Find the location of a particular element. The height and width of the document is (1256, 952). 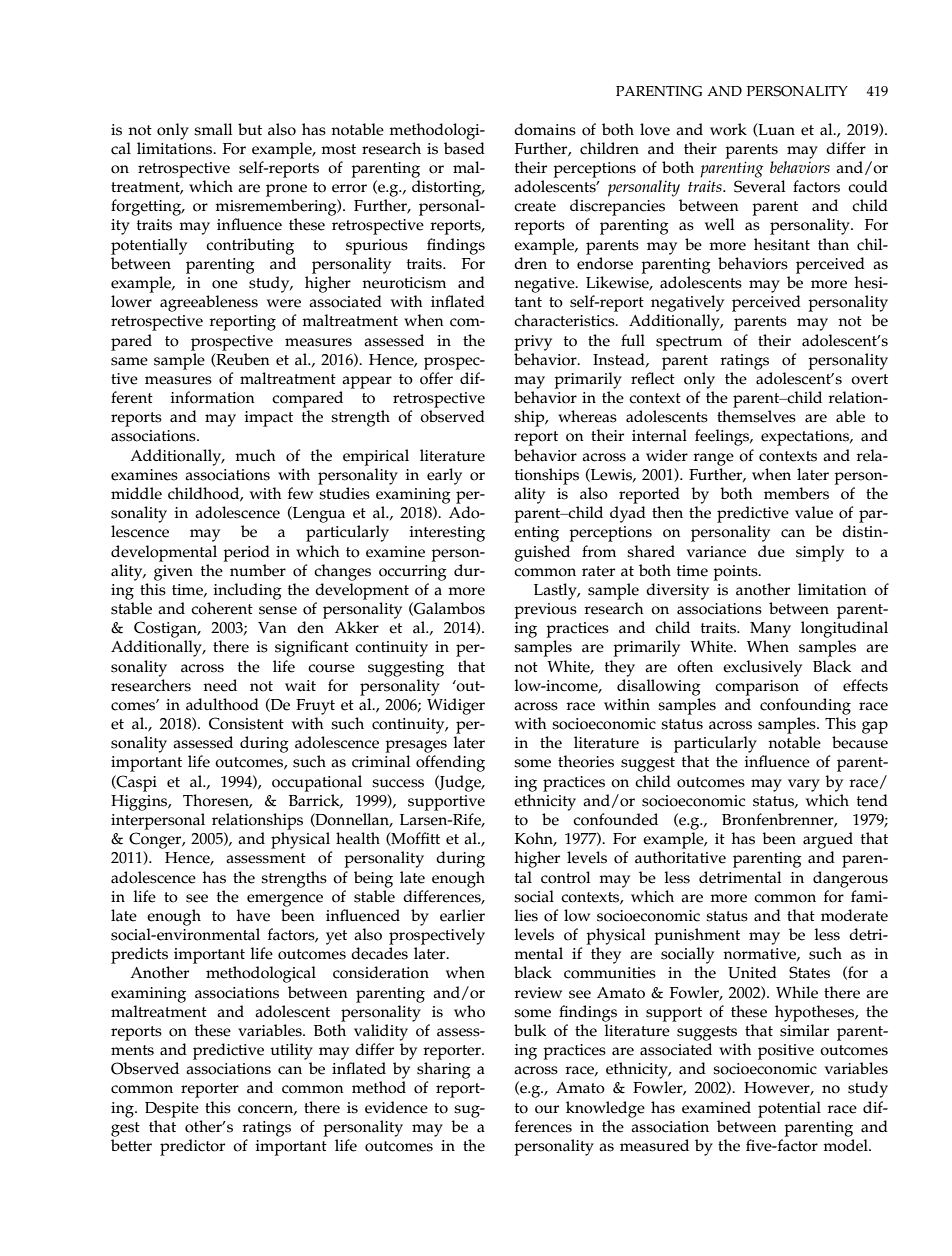

occupational is located at coordinates (317, 783).
